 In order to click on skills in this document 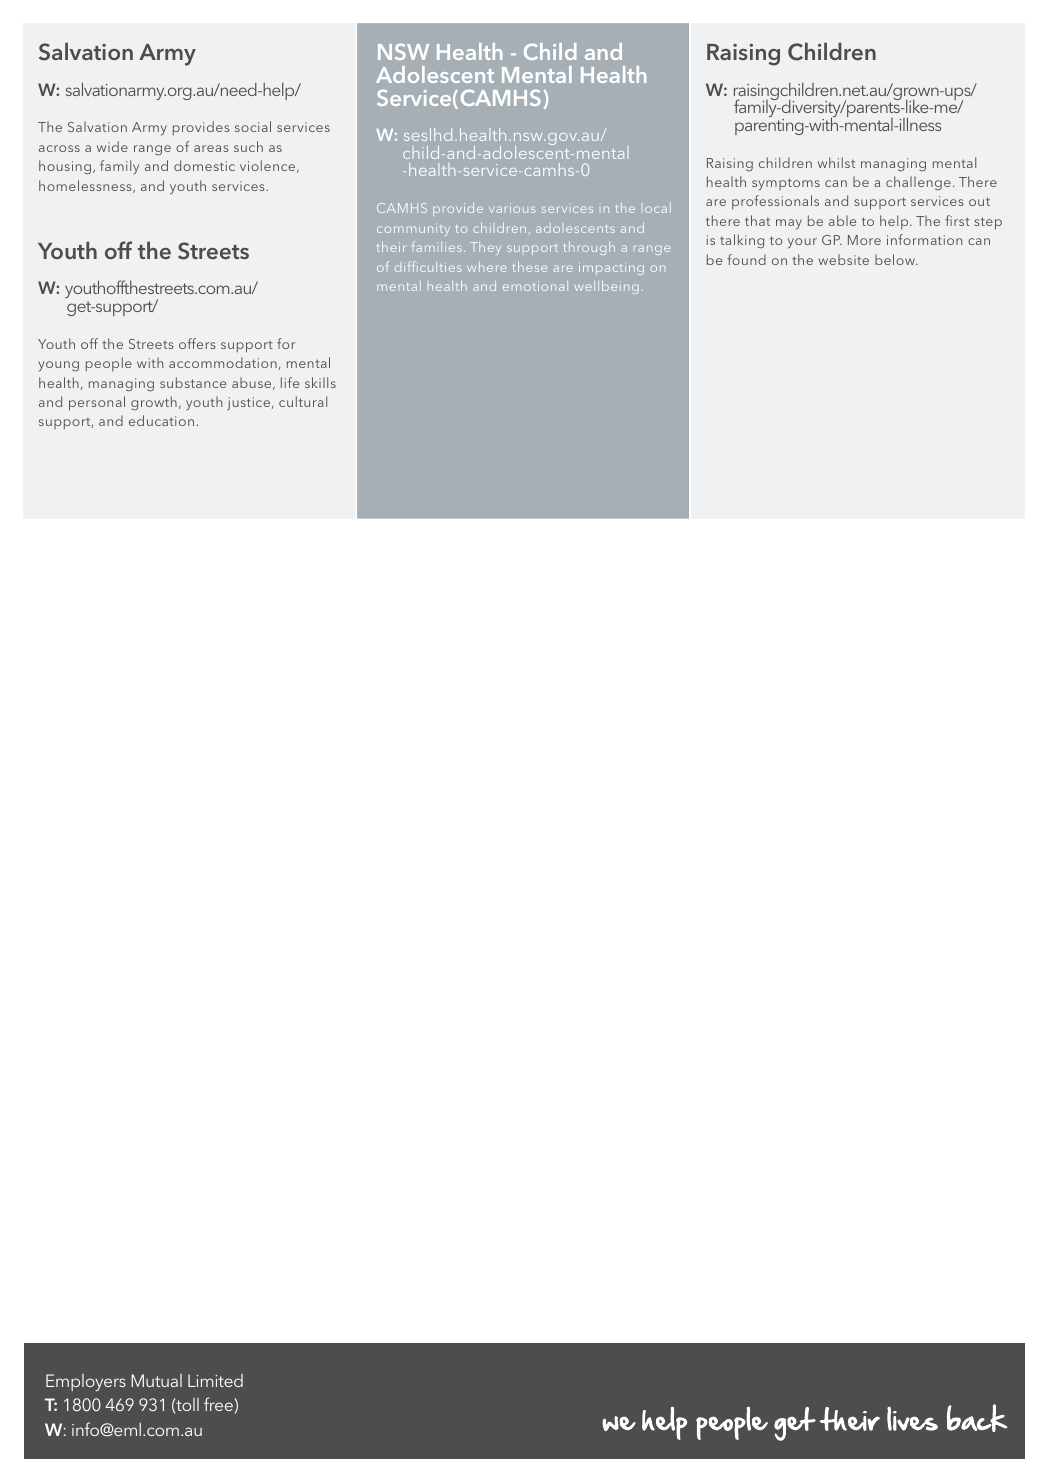, I will do `click(320, 382)`.
